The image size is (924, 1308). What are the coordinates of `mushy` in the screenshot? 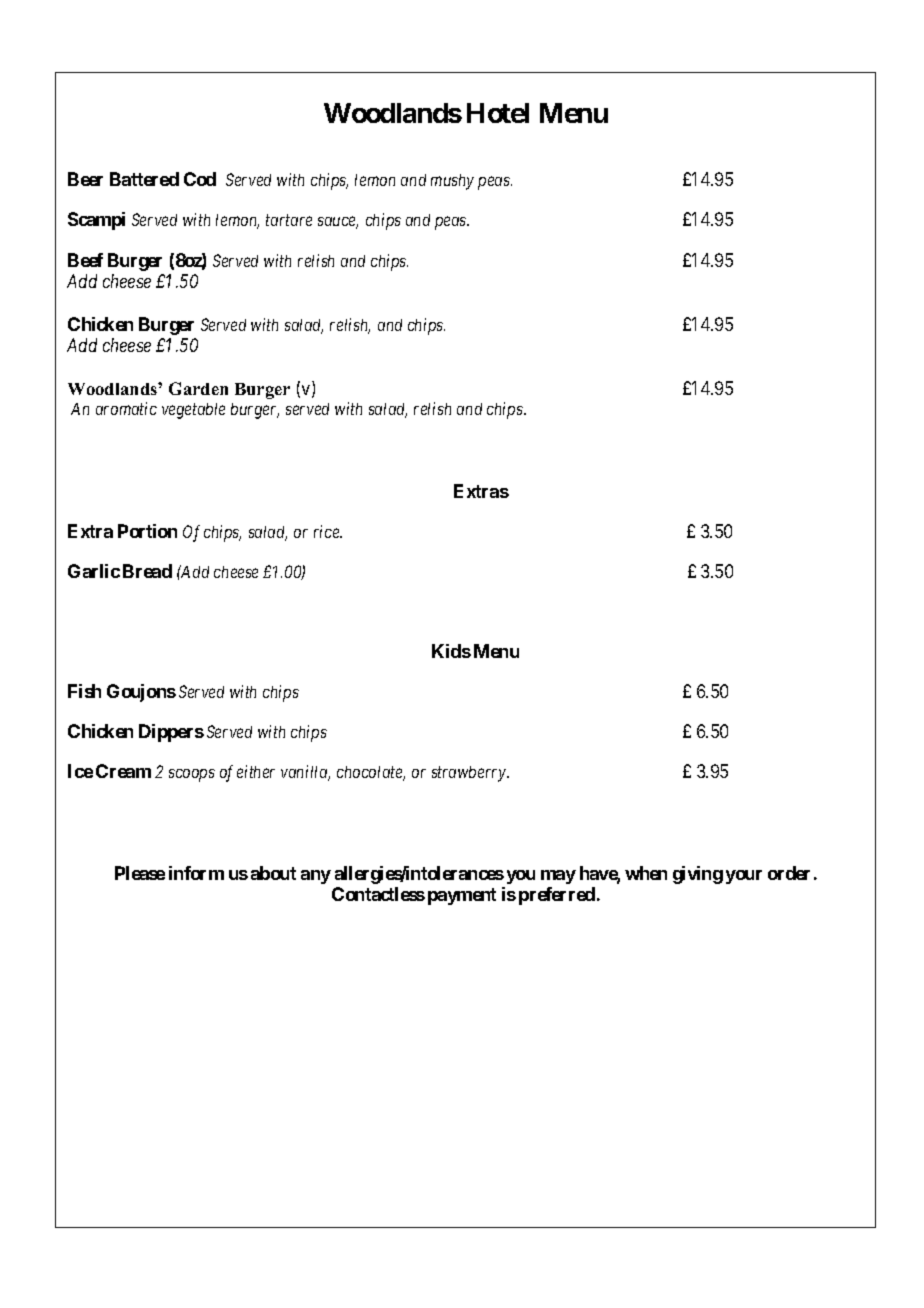 It's located at (452, 182).
